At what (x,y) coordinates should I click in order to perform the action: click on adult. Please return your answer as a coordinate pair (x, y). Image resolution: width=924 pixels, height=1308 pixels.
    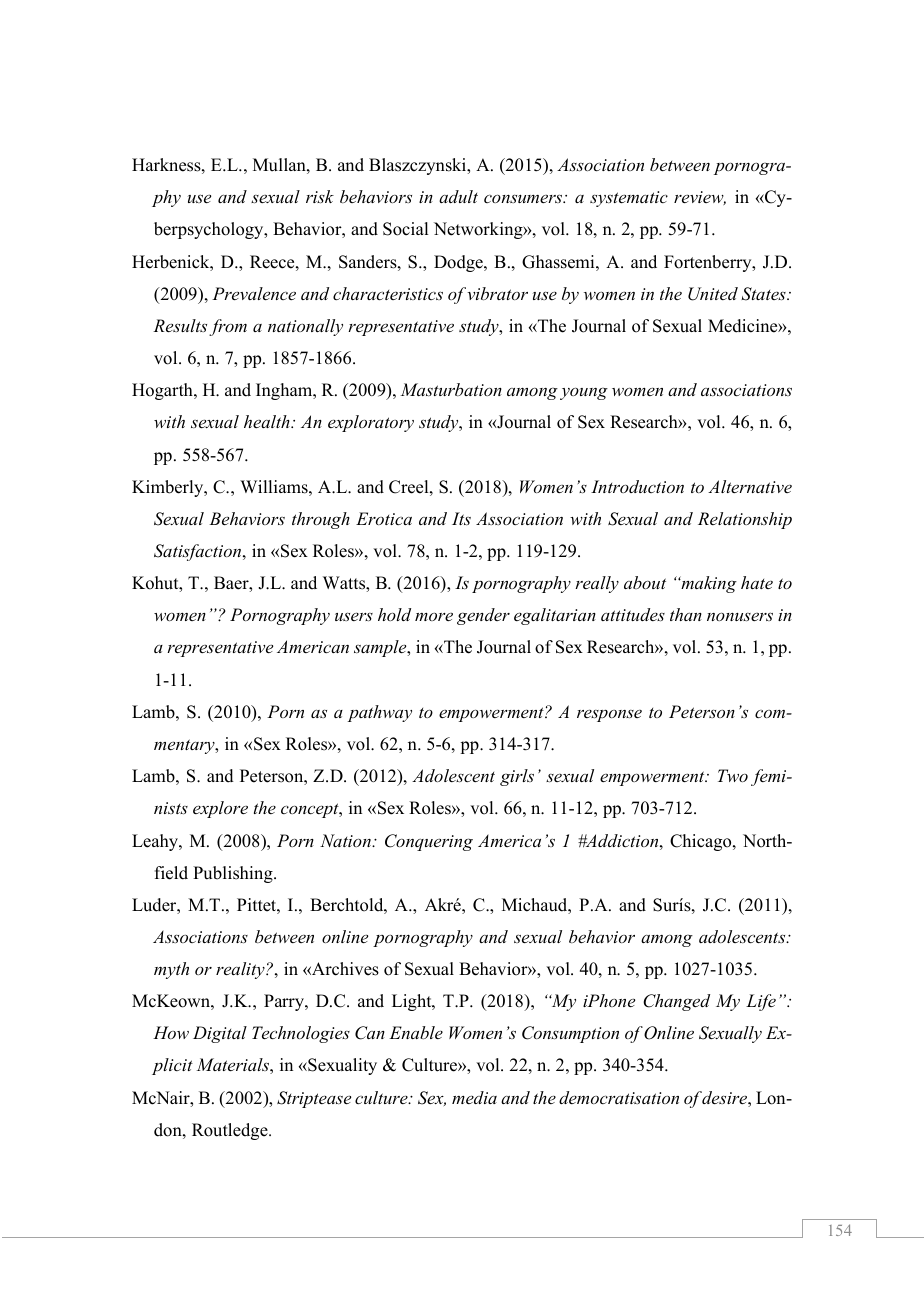
    Looking at the image, I should click on (458, 196).
